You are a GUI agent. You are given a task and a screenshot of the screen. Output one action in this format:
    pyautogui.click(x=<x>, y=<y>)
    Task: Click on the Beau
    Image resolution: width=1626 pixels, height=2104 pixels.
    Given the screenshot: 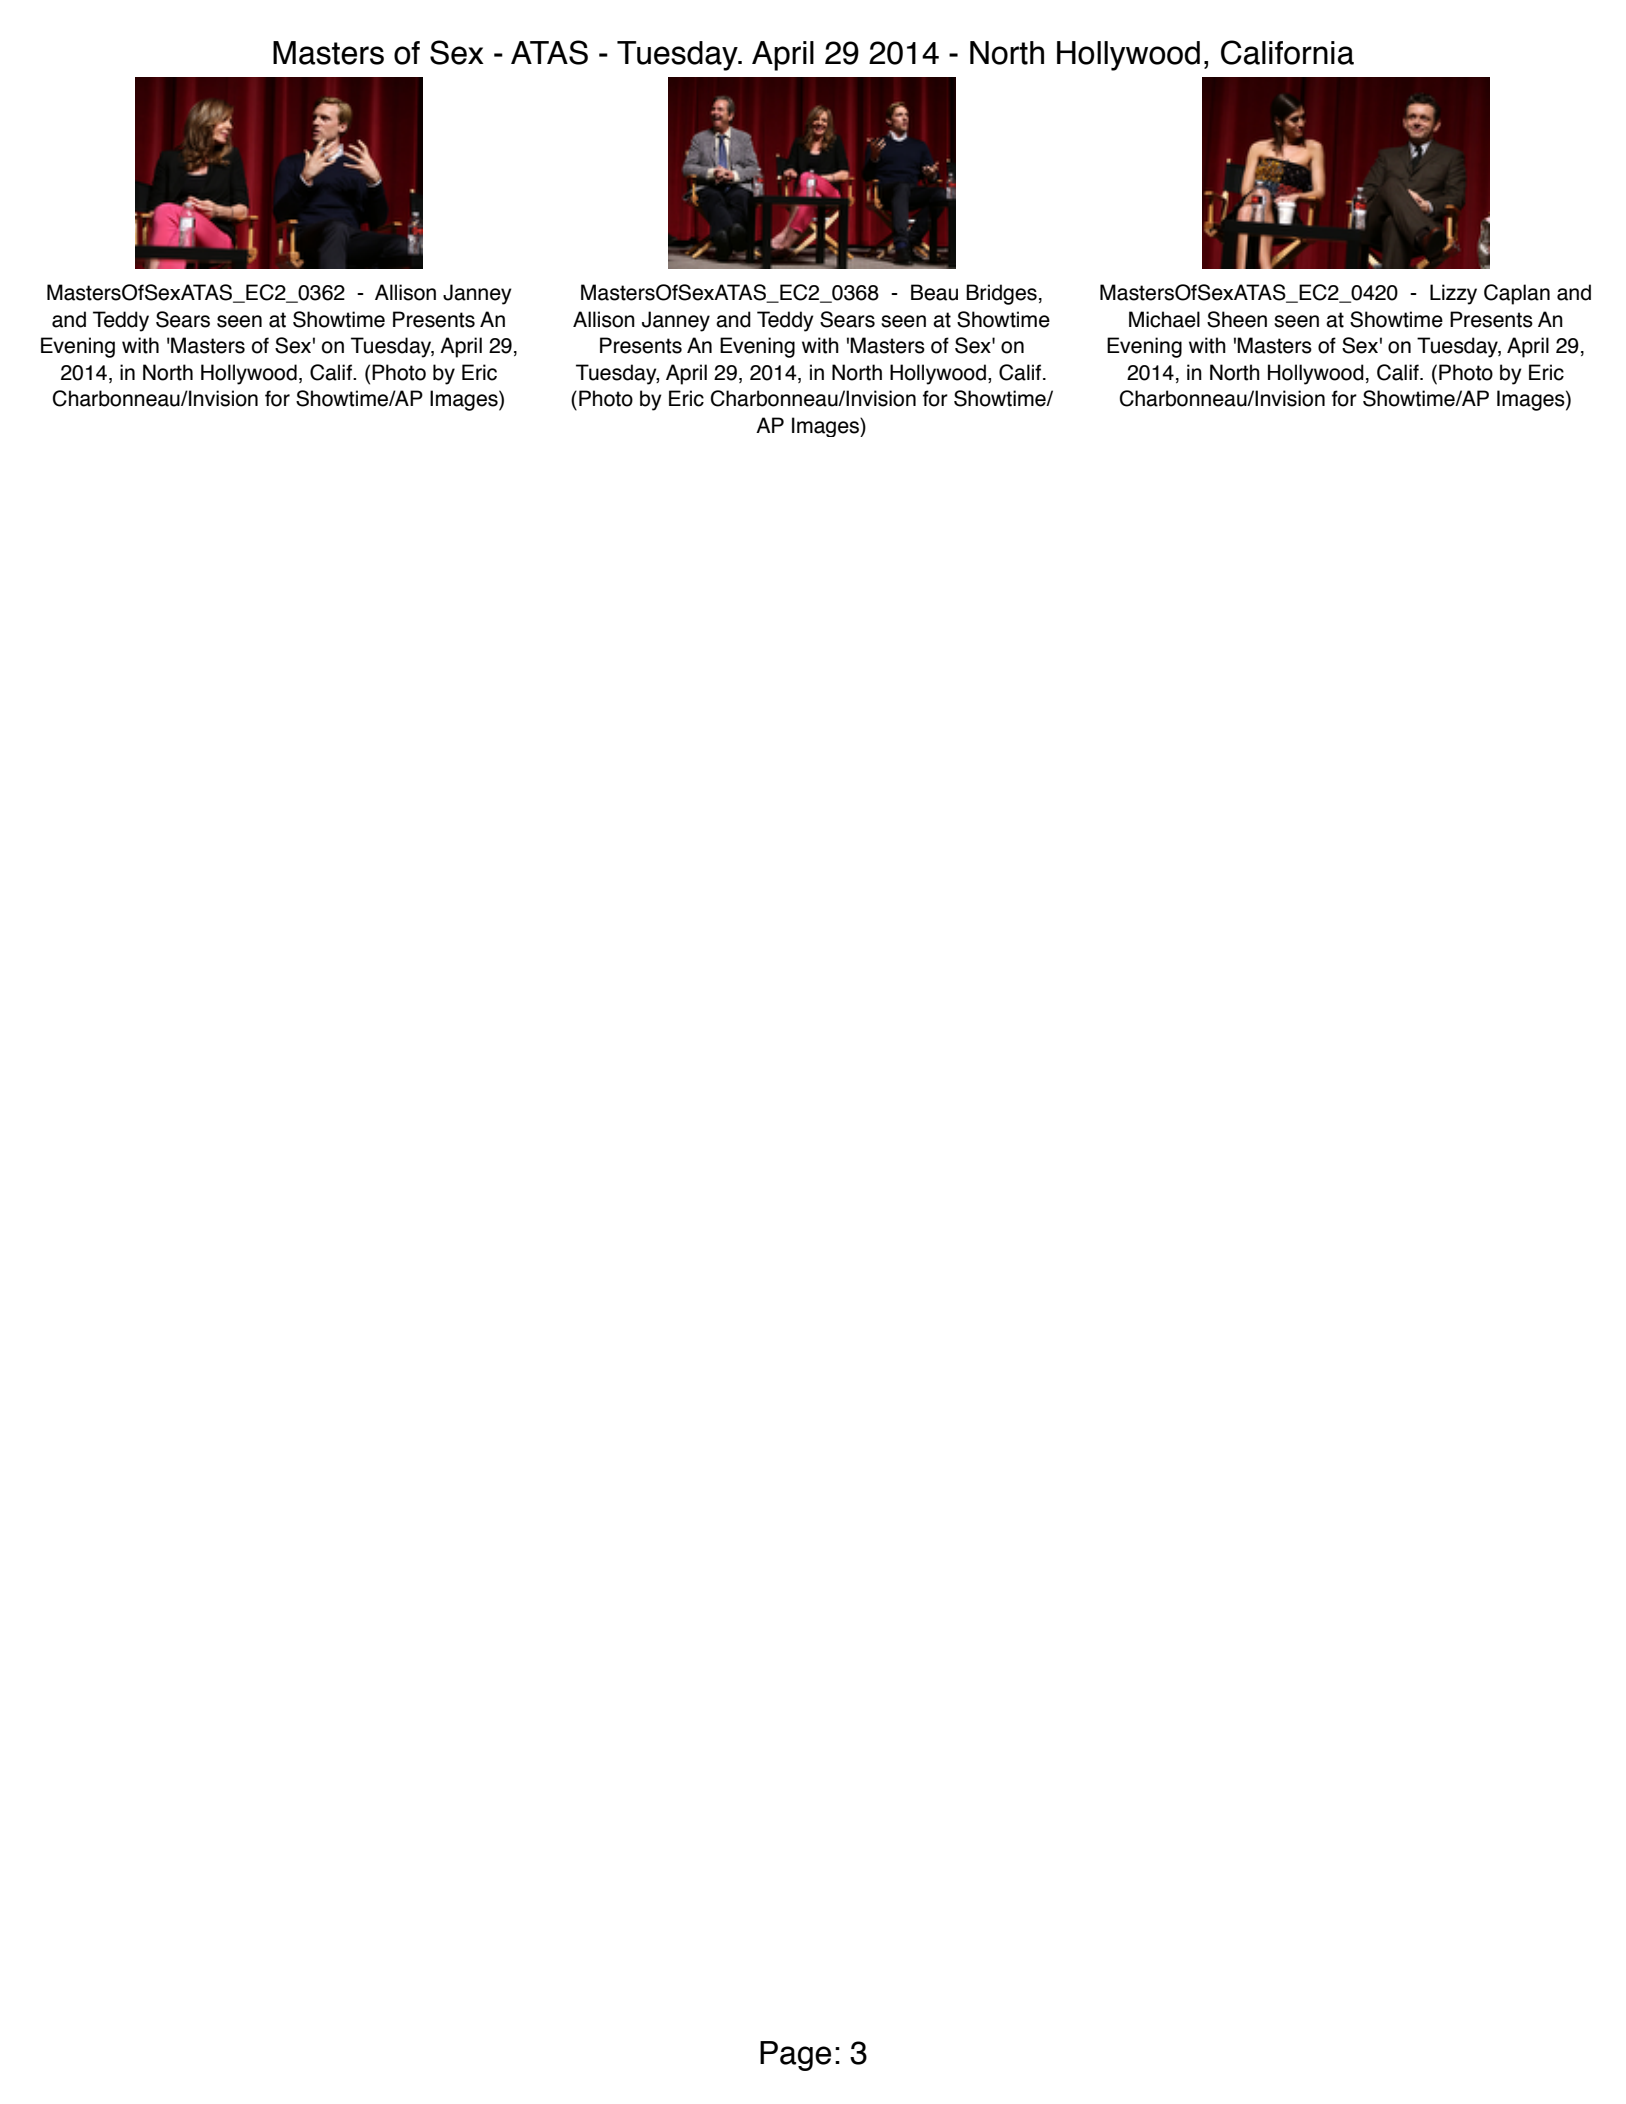 What is the action you would take?
    pyautogui.click(x=934, y=292)
